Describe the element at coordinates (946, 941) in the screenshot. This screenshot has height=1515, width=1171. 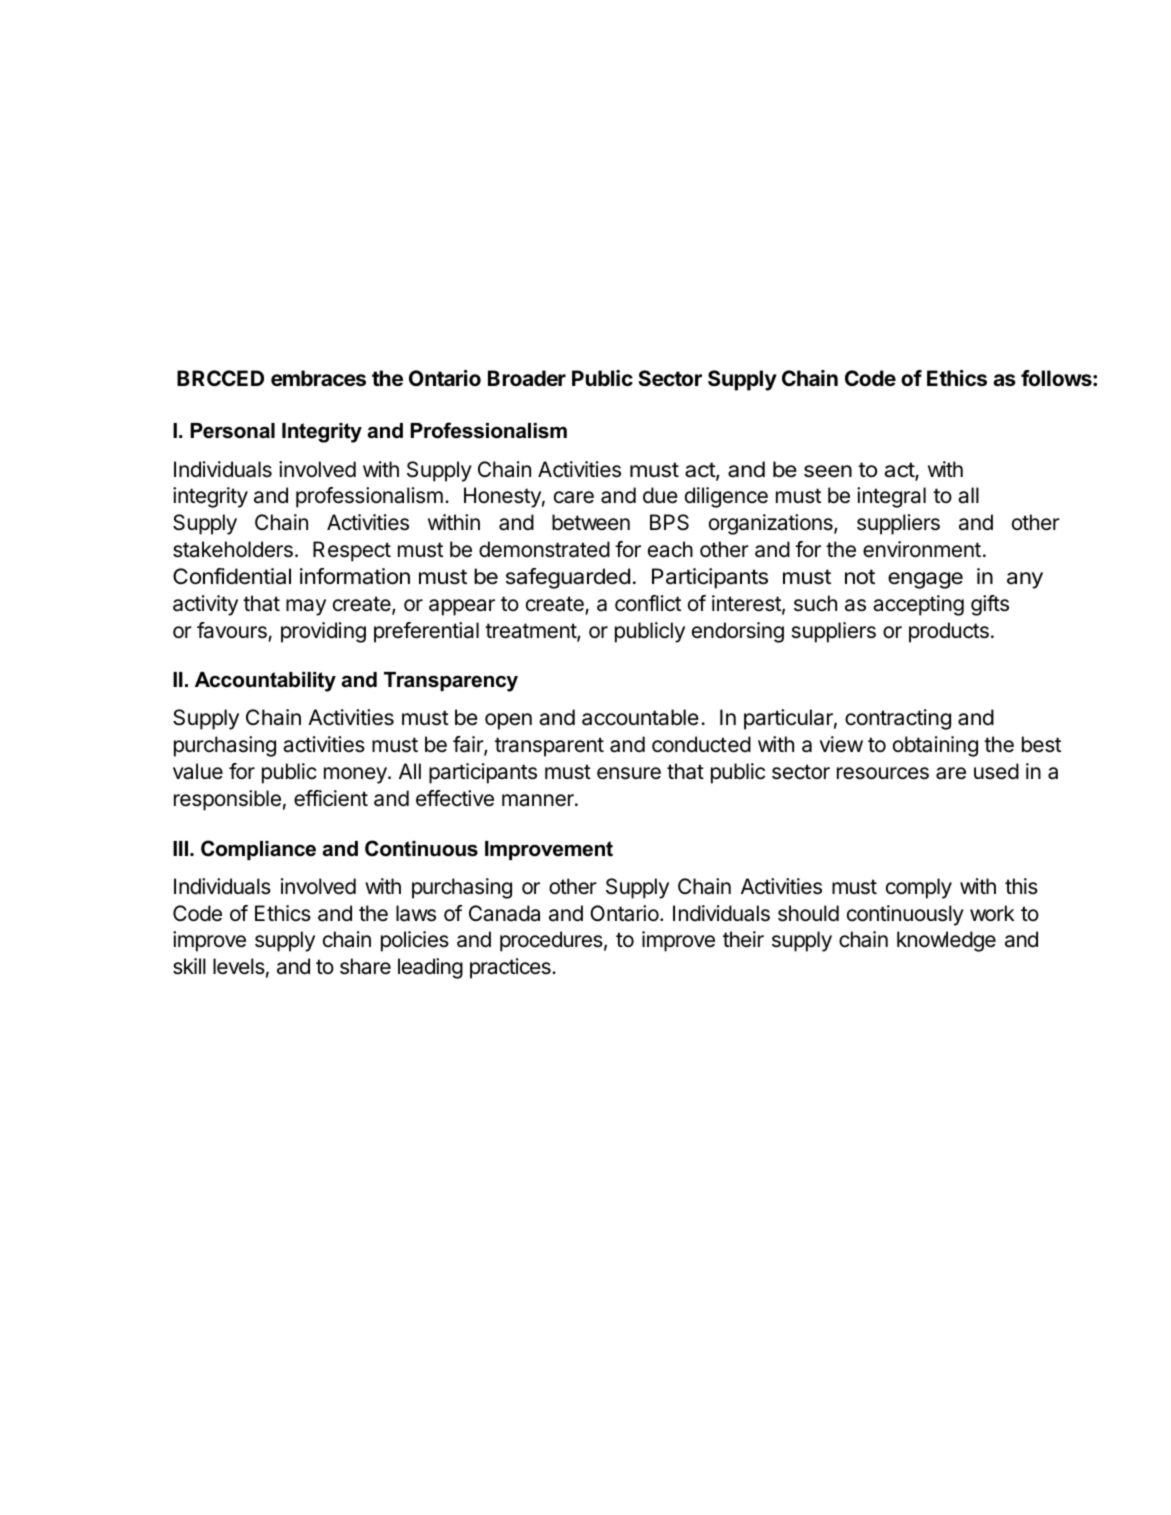
I see `knowledge` at that location.
